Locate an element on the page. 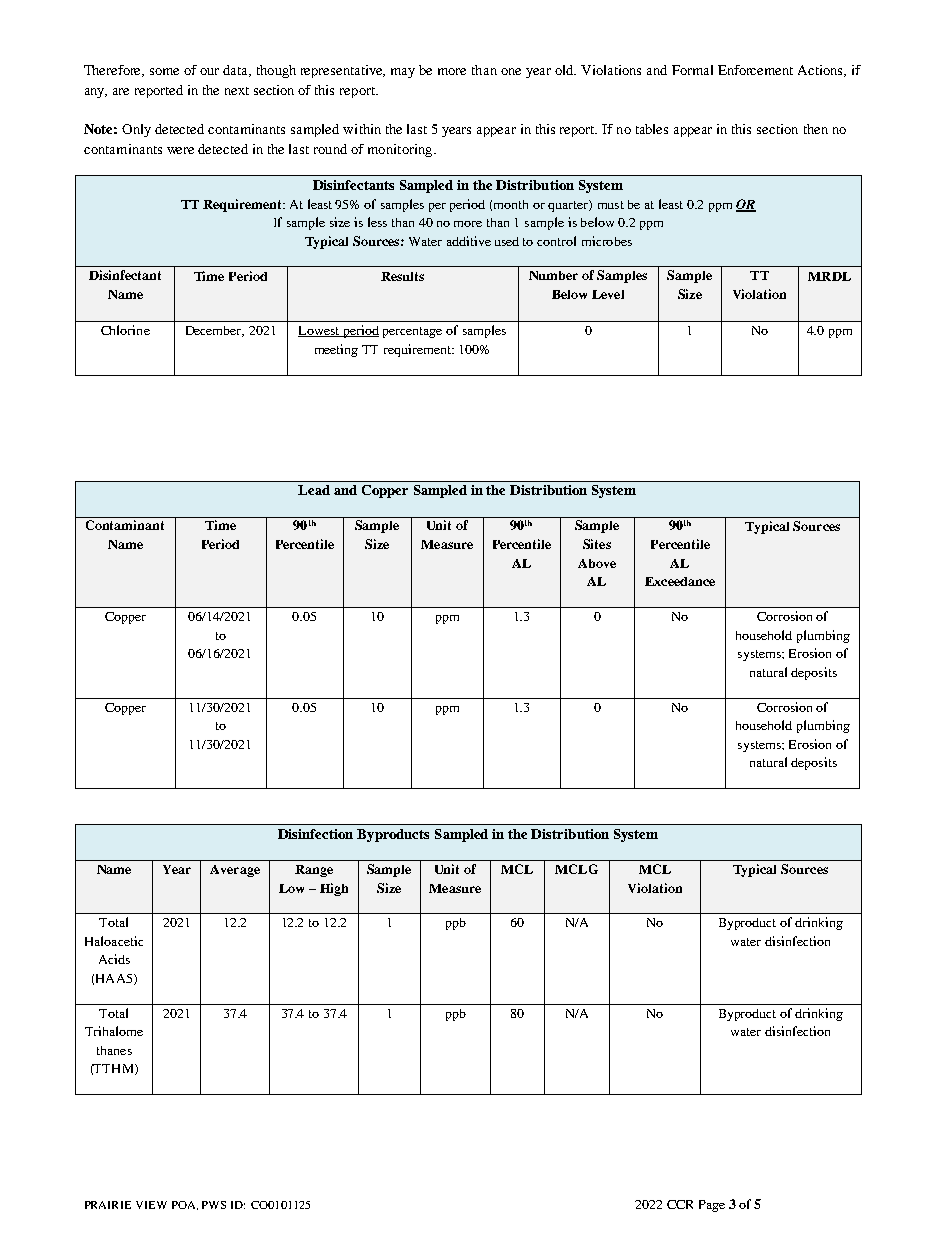 This document has width=952, height=1233. Enforcement is located at coordinates (755, 70).
